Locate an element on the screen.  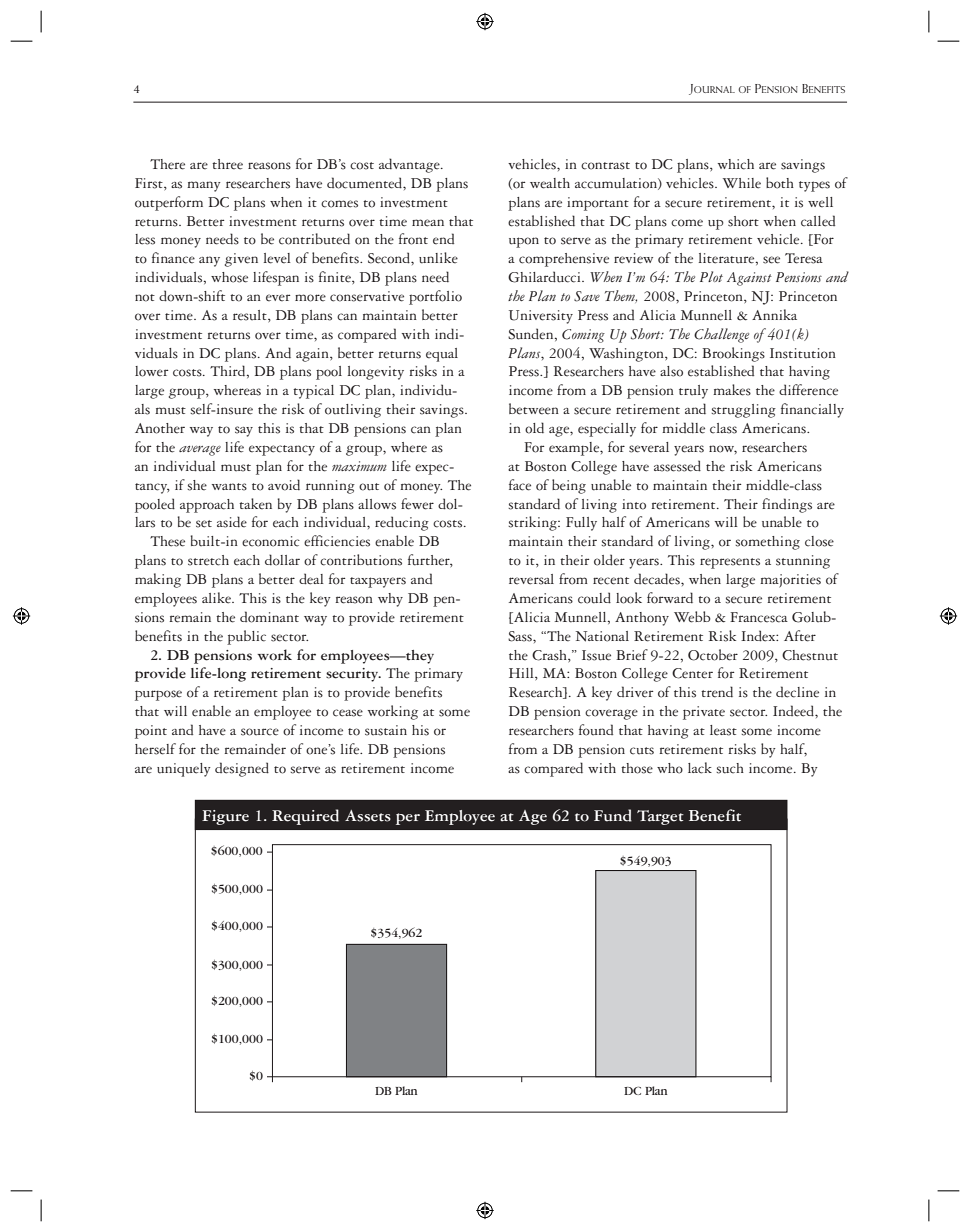
Assets is located at coordinates (368, 816).
